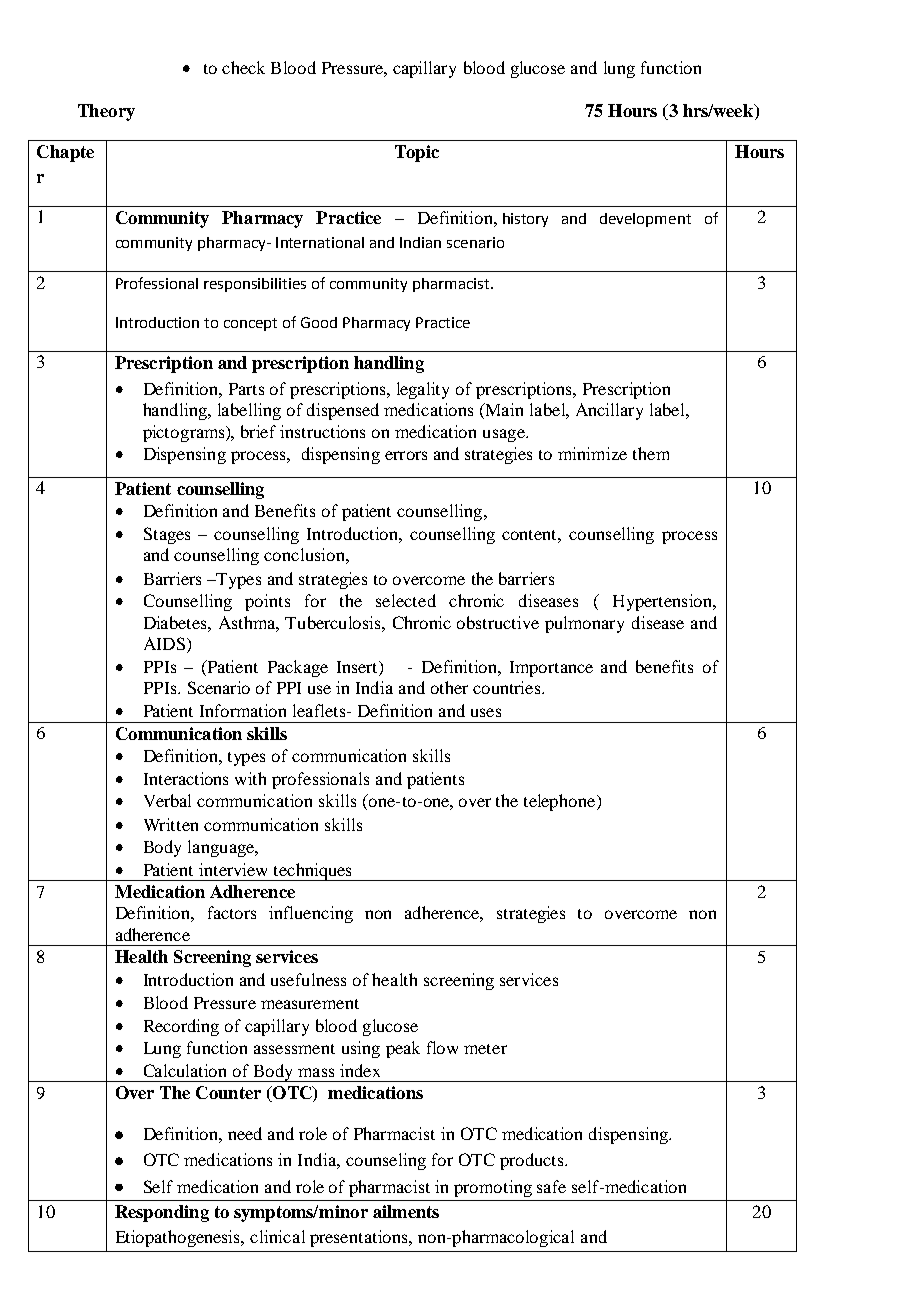  What do you see at coordinates (417, 153) in the screenshot?
I see `Topic` at bounding box center [417, 153].
